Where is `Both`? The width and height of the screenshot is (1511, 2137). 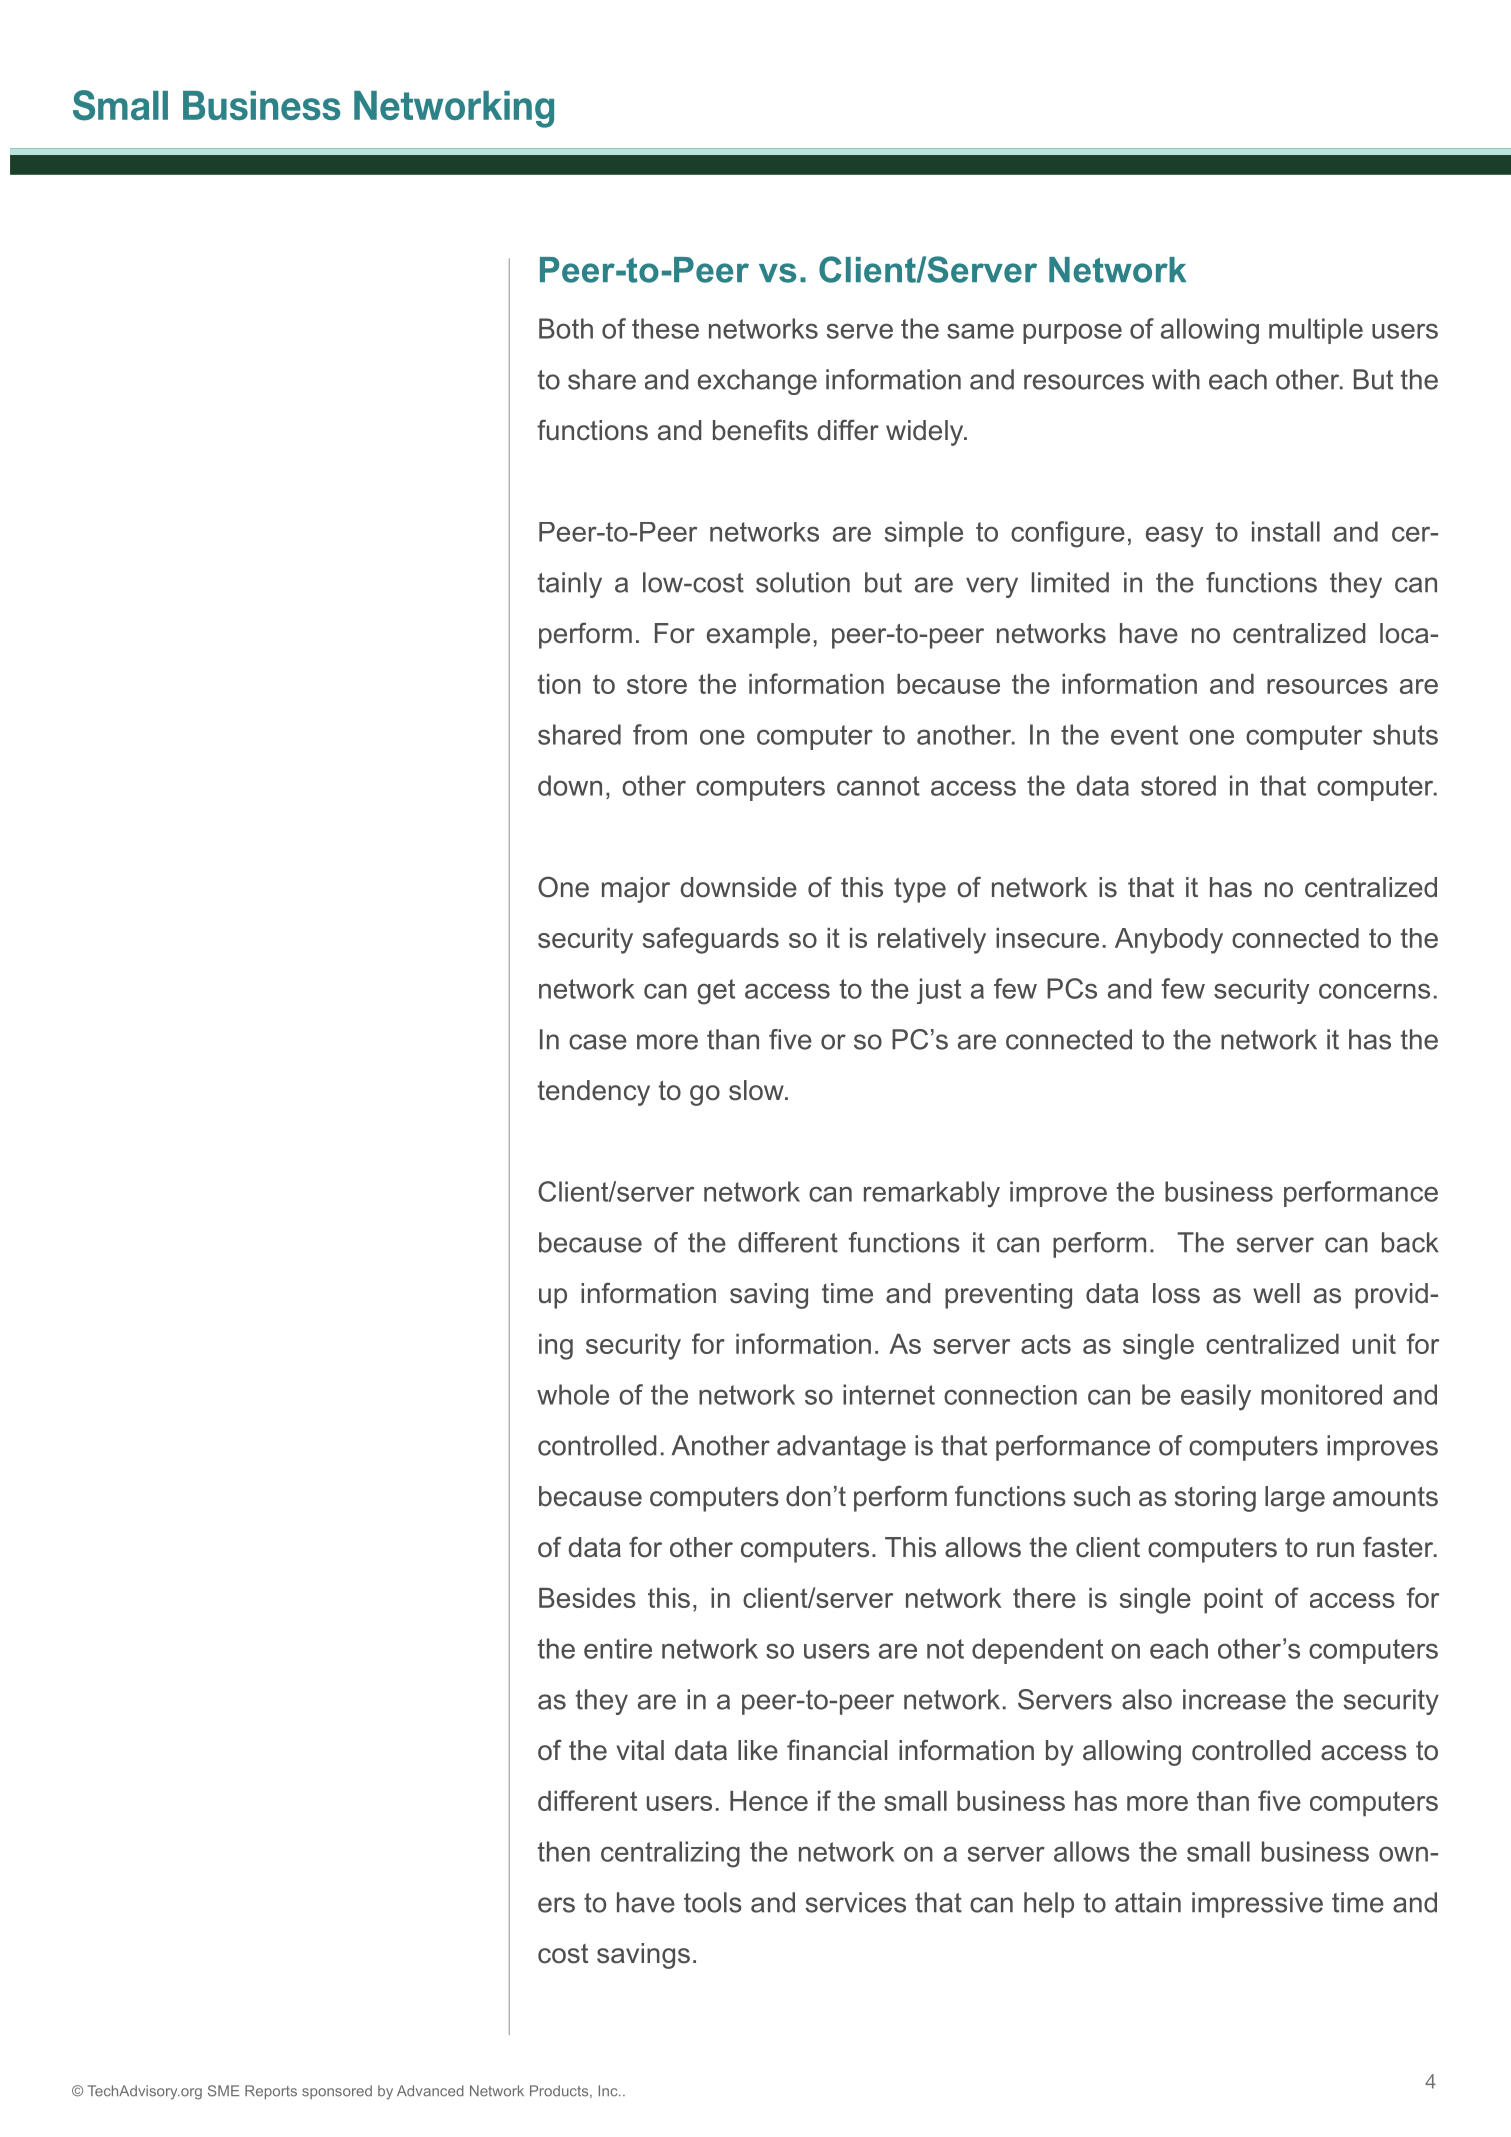 Both is located at coordinates (566, 328).
